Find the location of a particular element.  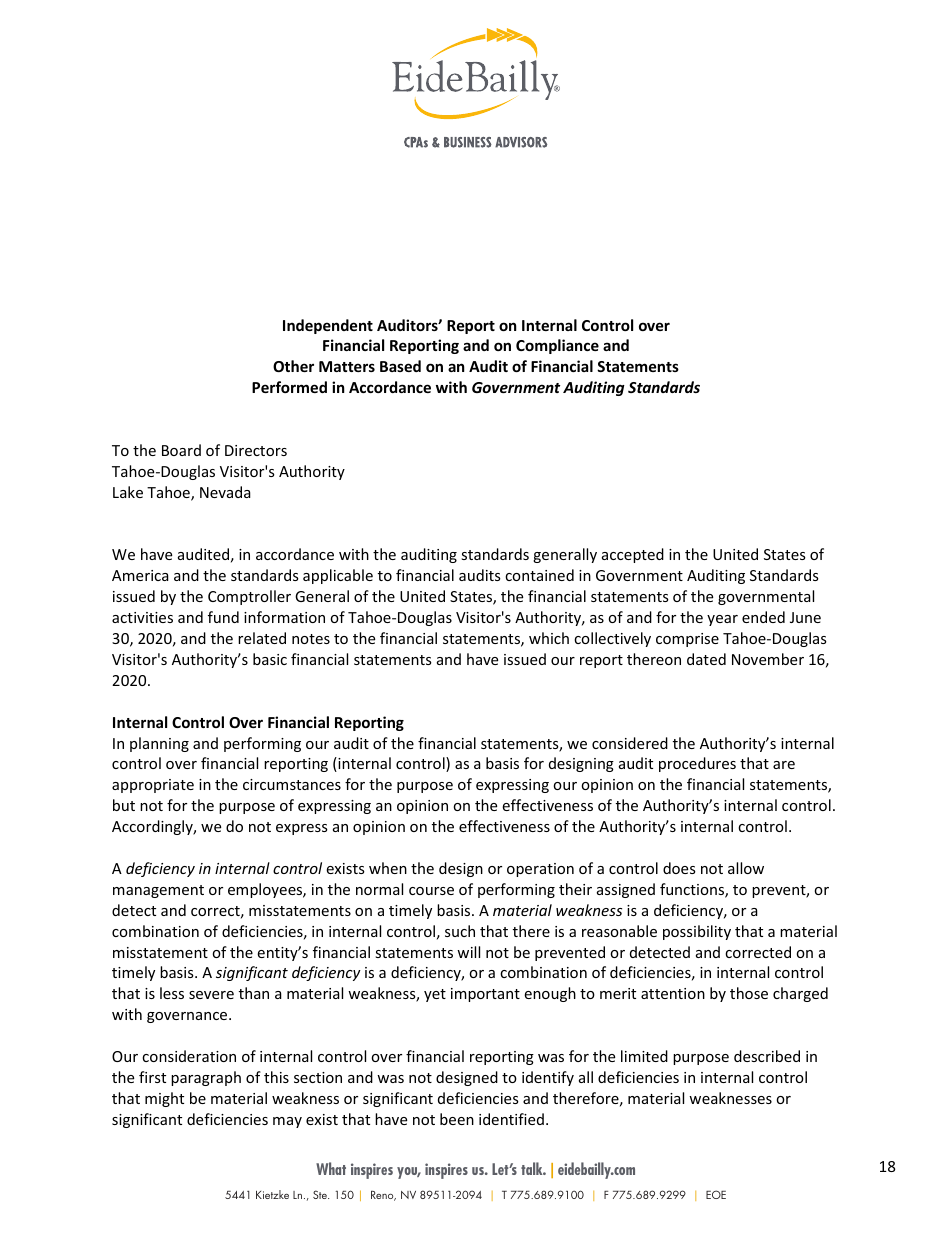

basic is located at coordinates (270, 659).
